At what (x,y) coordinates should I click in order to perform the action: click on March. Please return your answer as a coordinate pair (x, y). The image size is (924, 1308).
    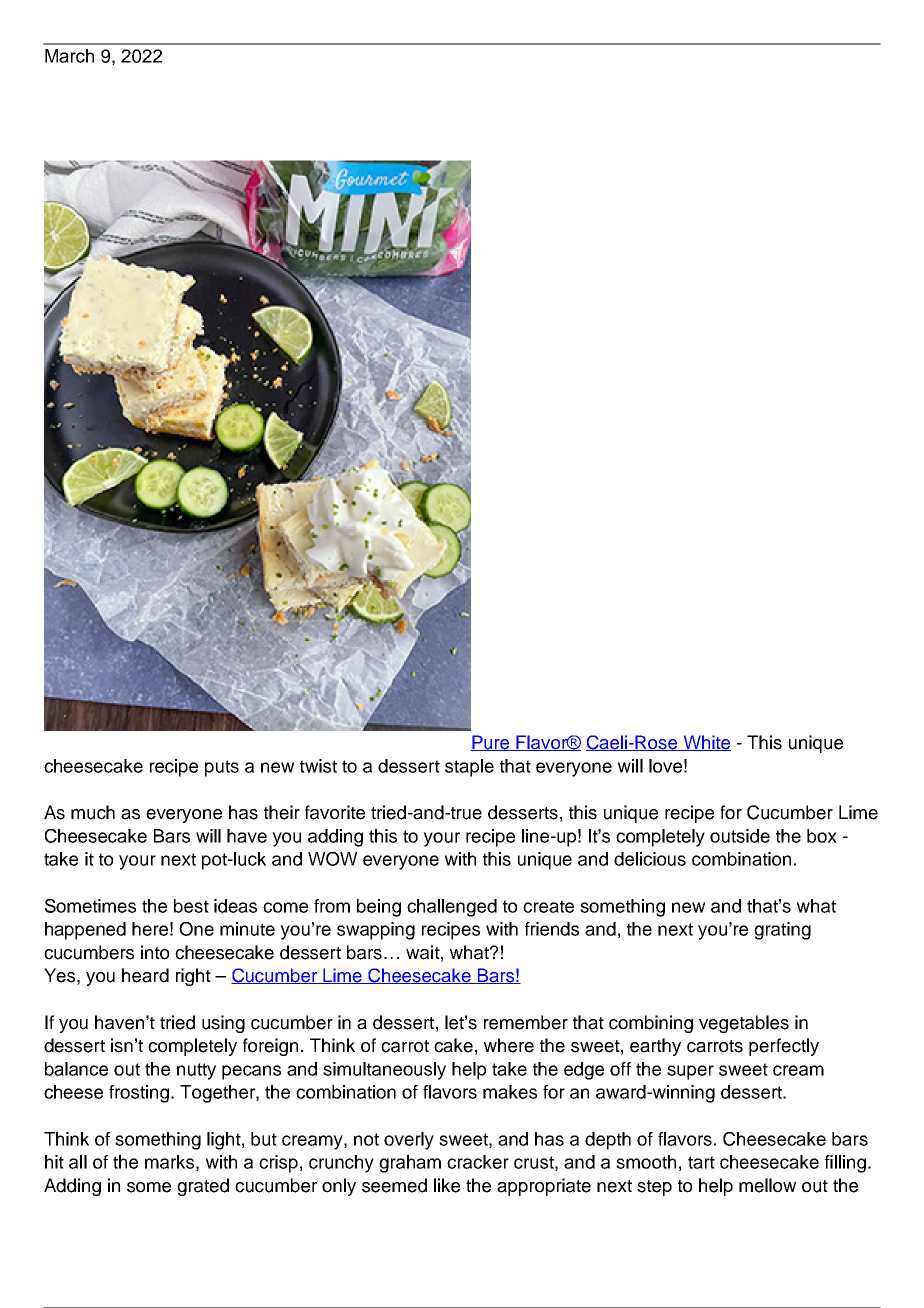
    Looking at the image, I should click on (69, 56).
